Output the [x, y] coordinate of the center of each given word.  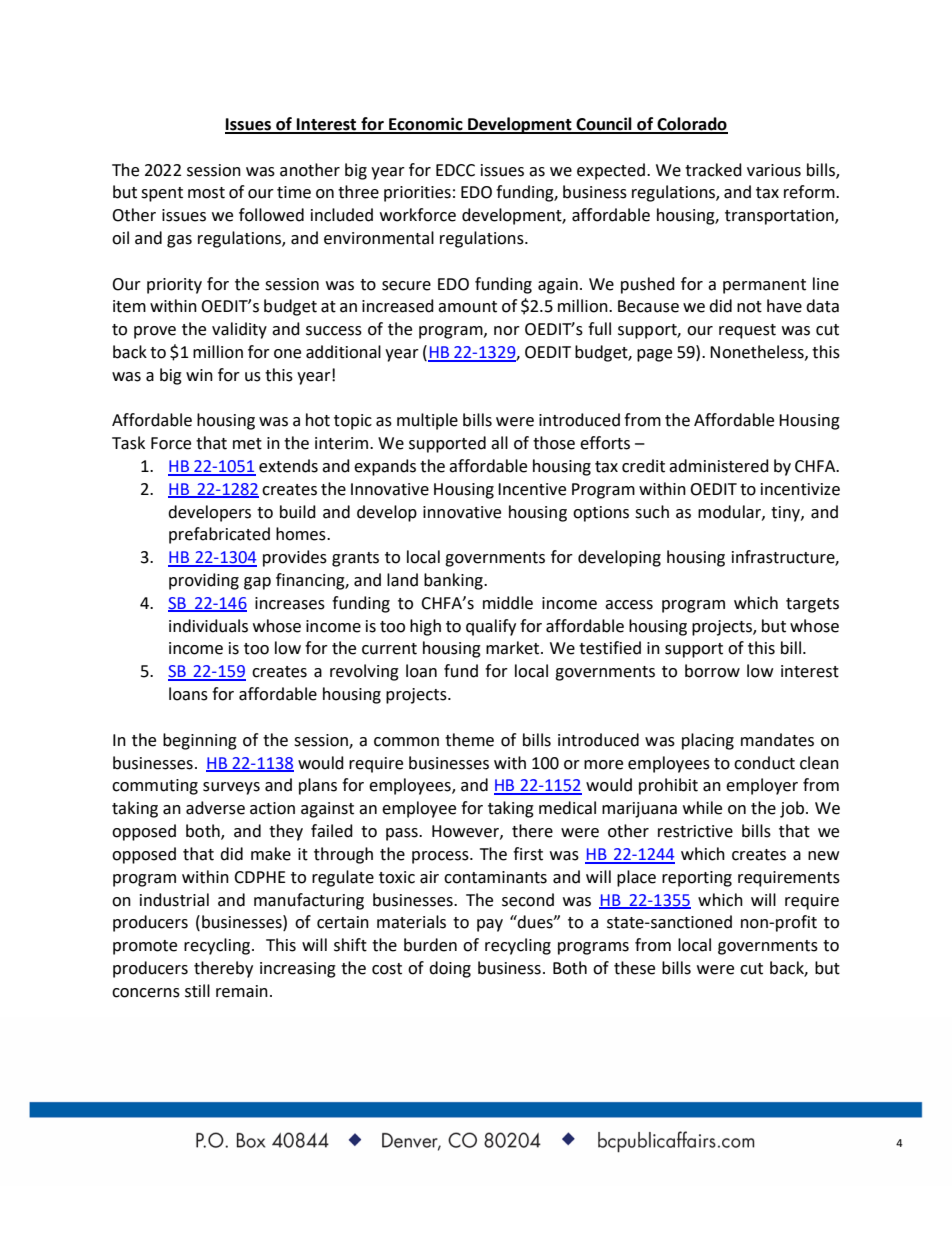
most [206, 193]
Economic [426, 125]
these [634, 968]
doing [450, 969]
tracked [713, 170]
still [197, 991]
